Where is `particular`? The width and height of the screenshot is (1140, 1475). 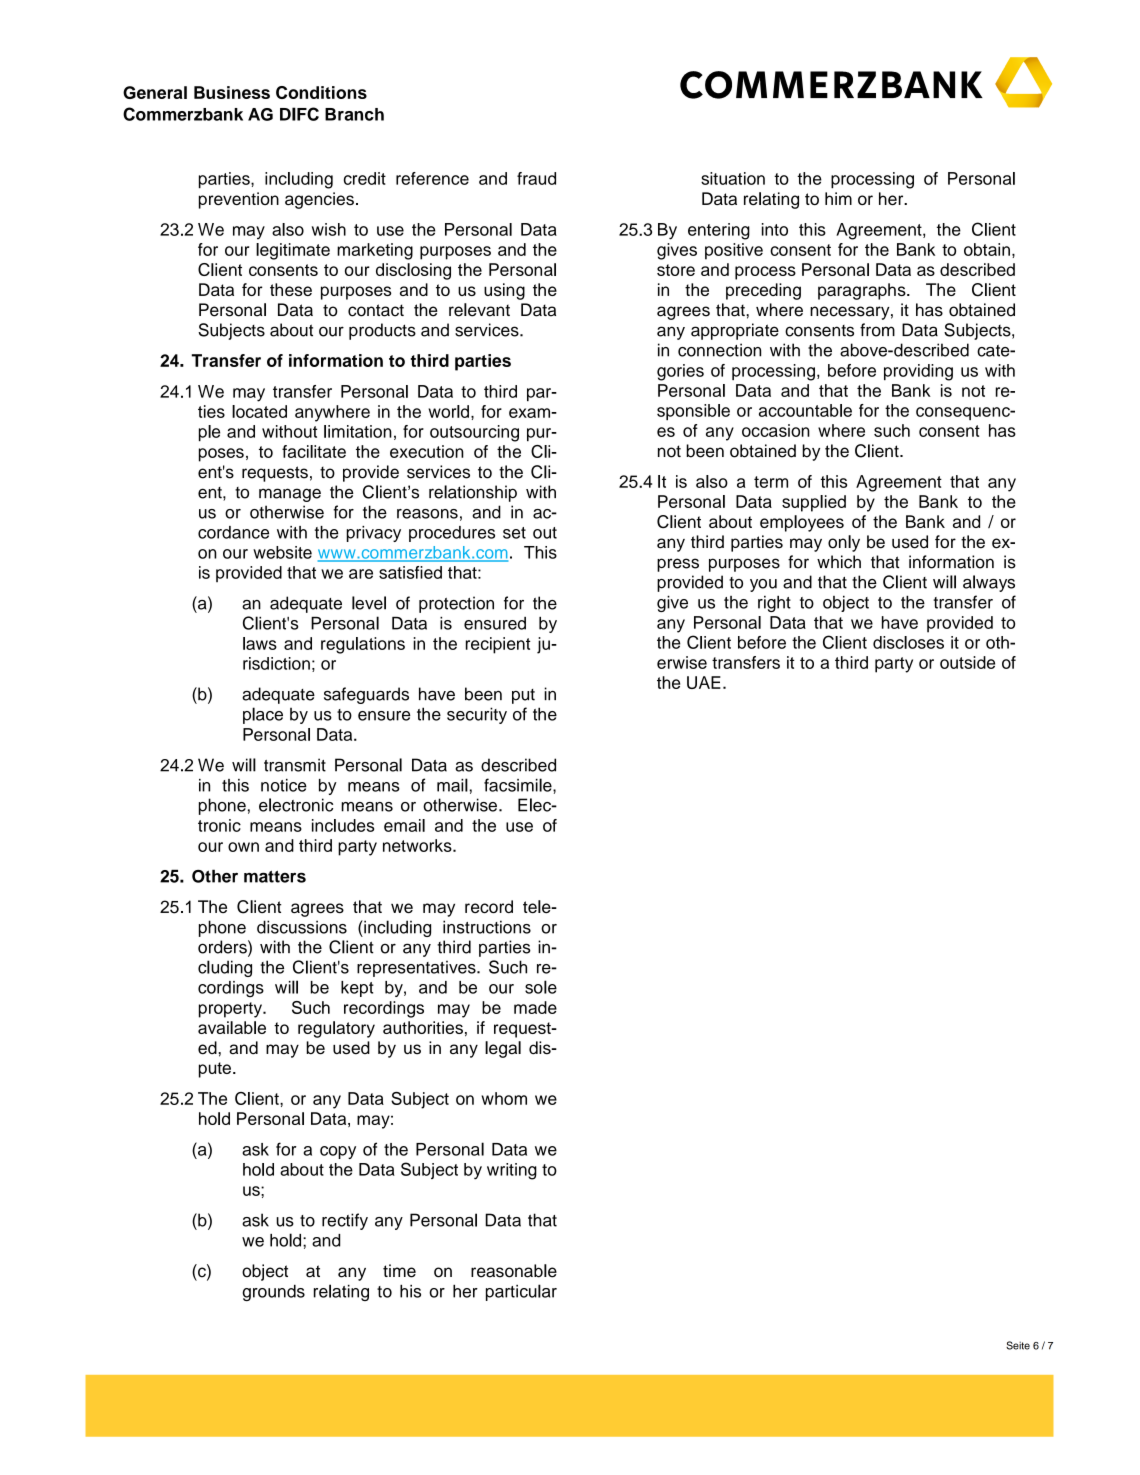
particular is located at coordinates (521, 1292).
